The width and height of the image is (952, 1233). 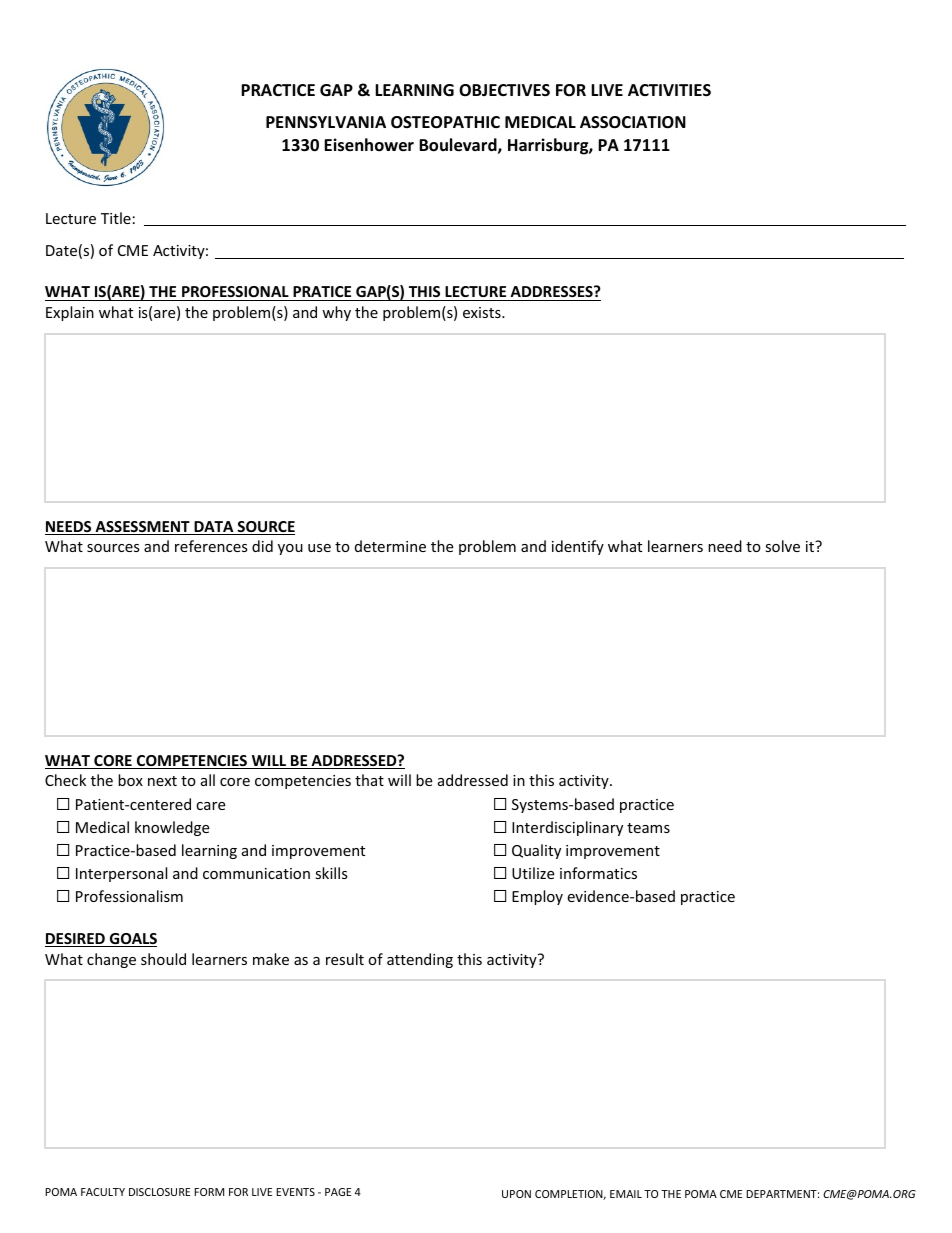 I want to click on Explain, so click(x=70, y=313).
